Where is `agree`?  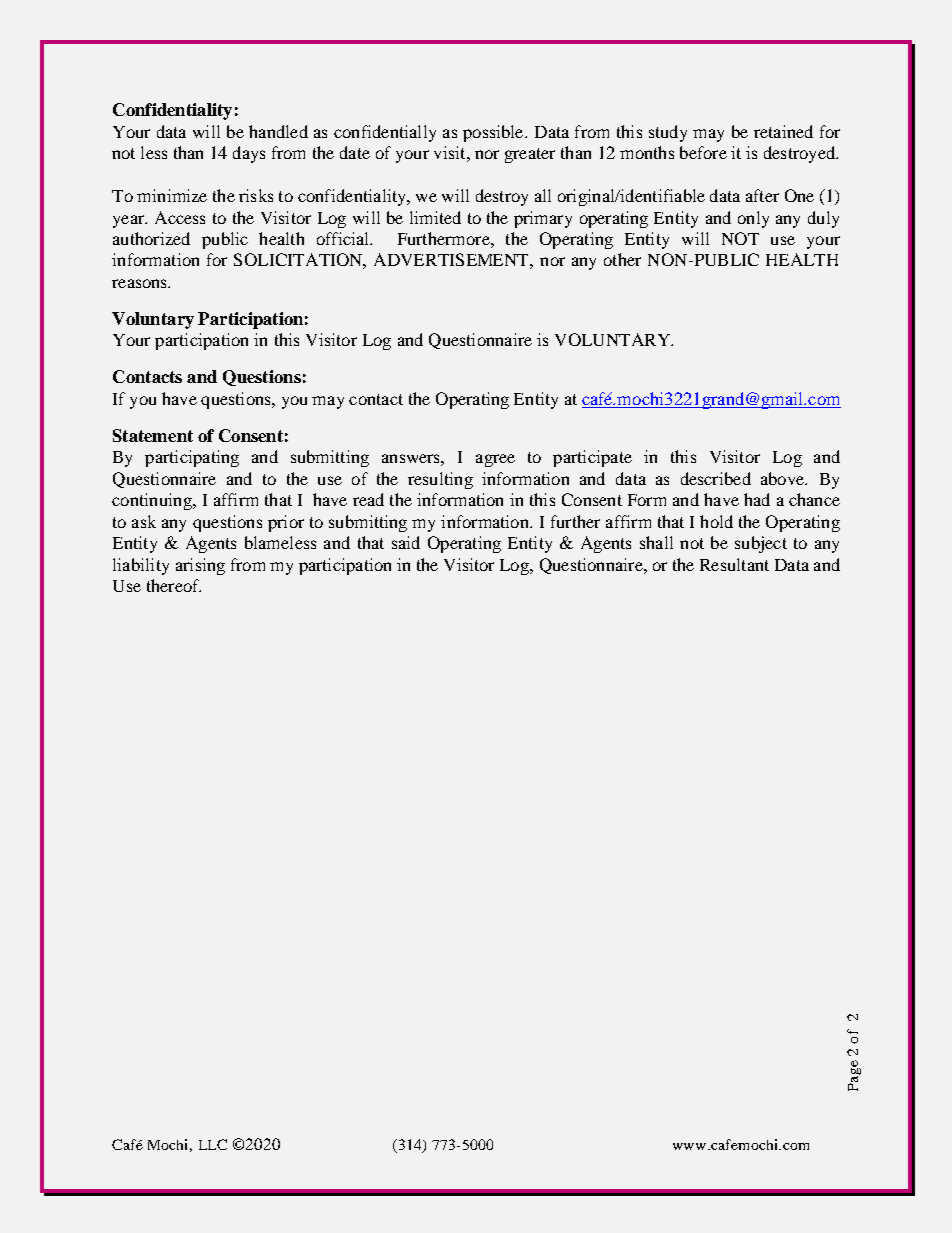 agree is located at coordinates (495, 460).
